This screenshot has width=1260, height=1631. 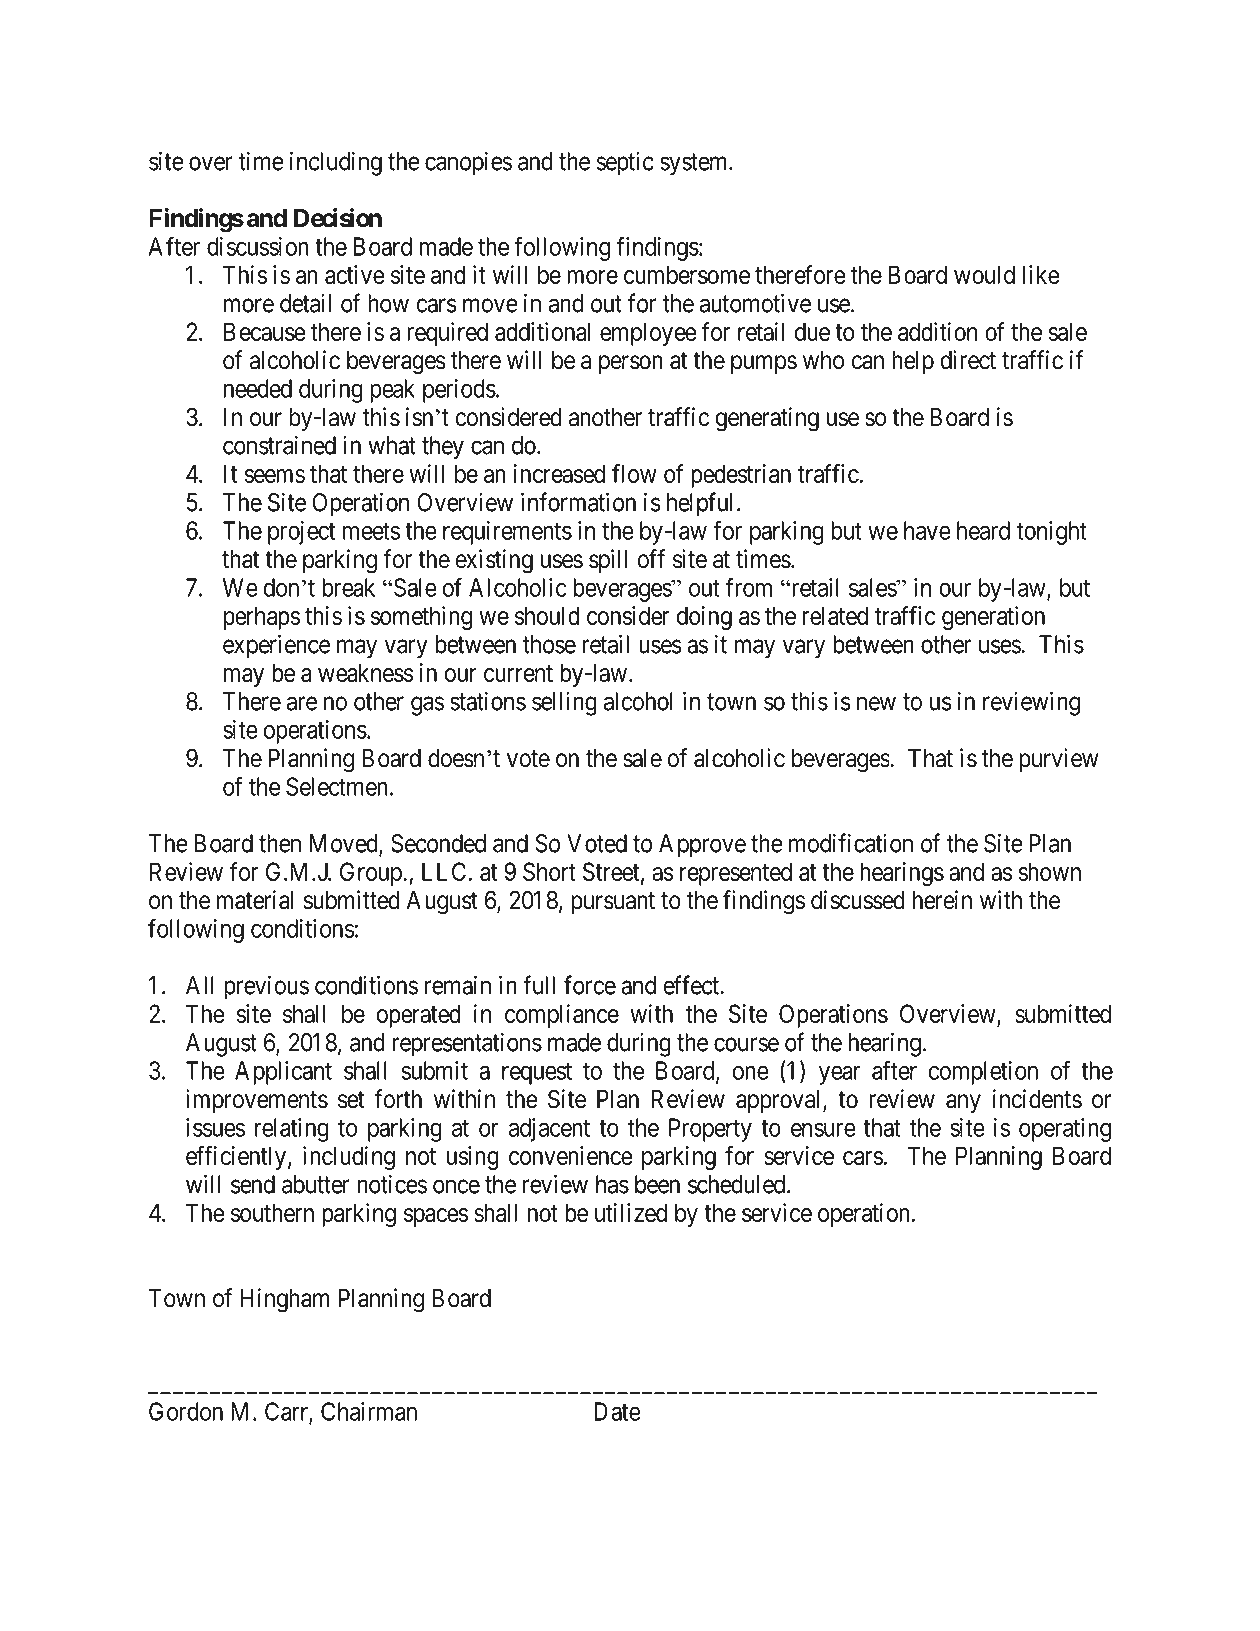 What do you see at coordinates (537, 1074) in the screenshot?
I see `request` at bounding box center [537, 1074].
